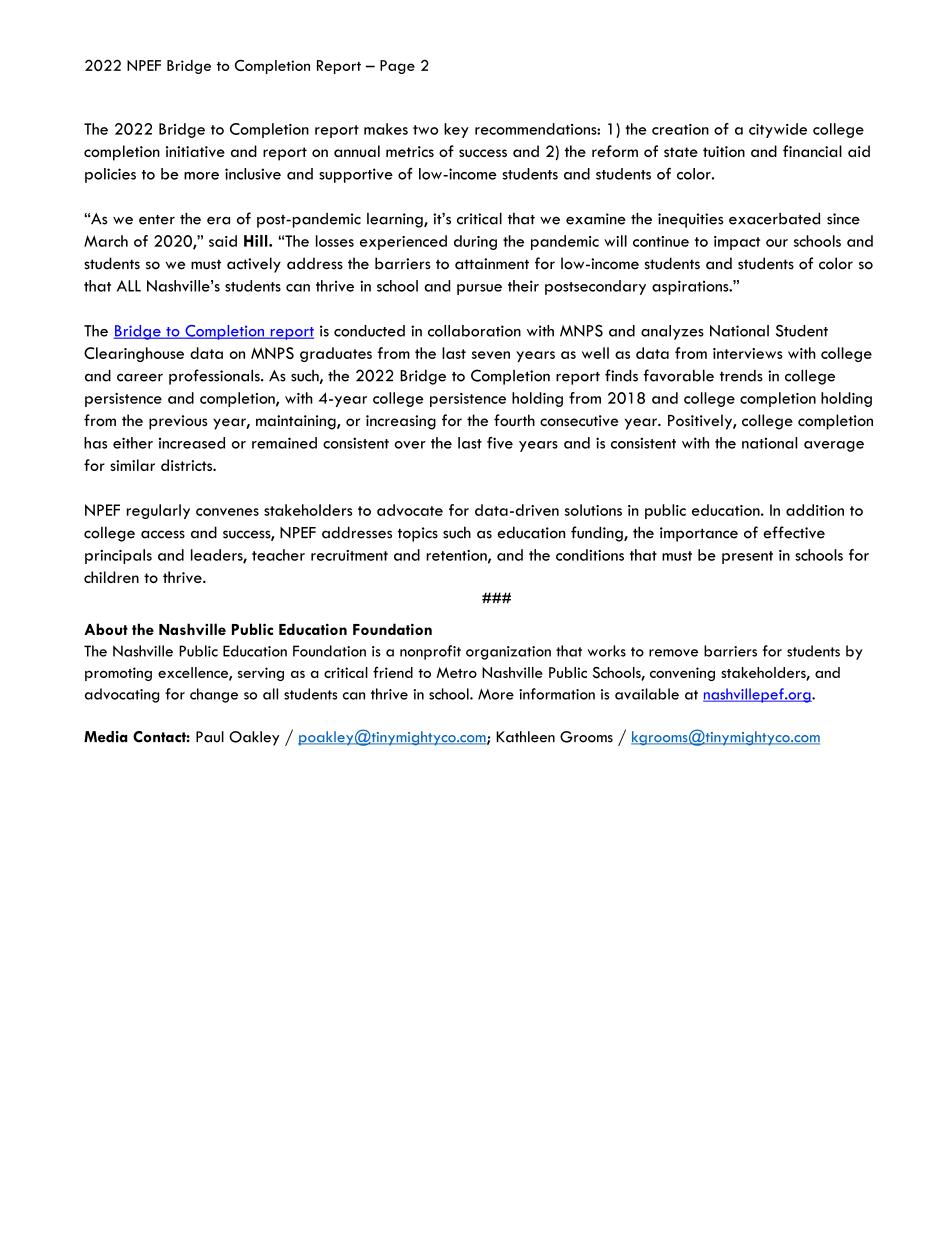  What do you see at coordinates (778, 130) in the image?
I see `citywide` at bounding box center [778, 130].
